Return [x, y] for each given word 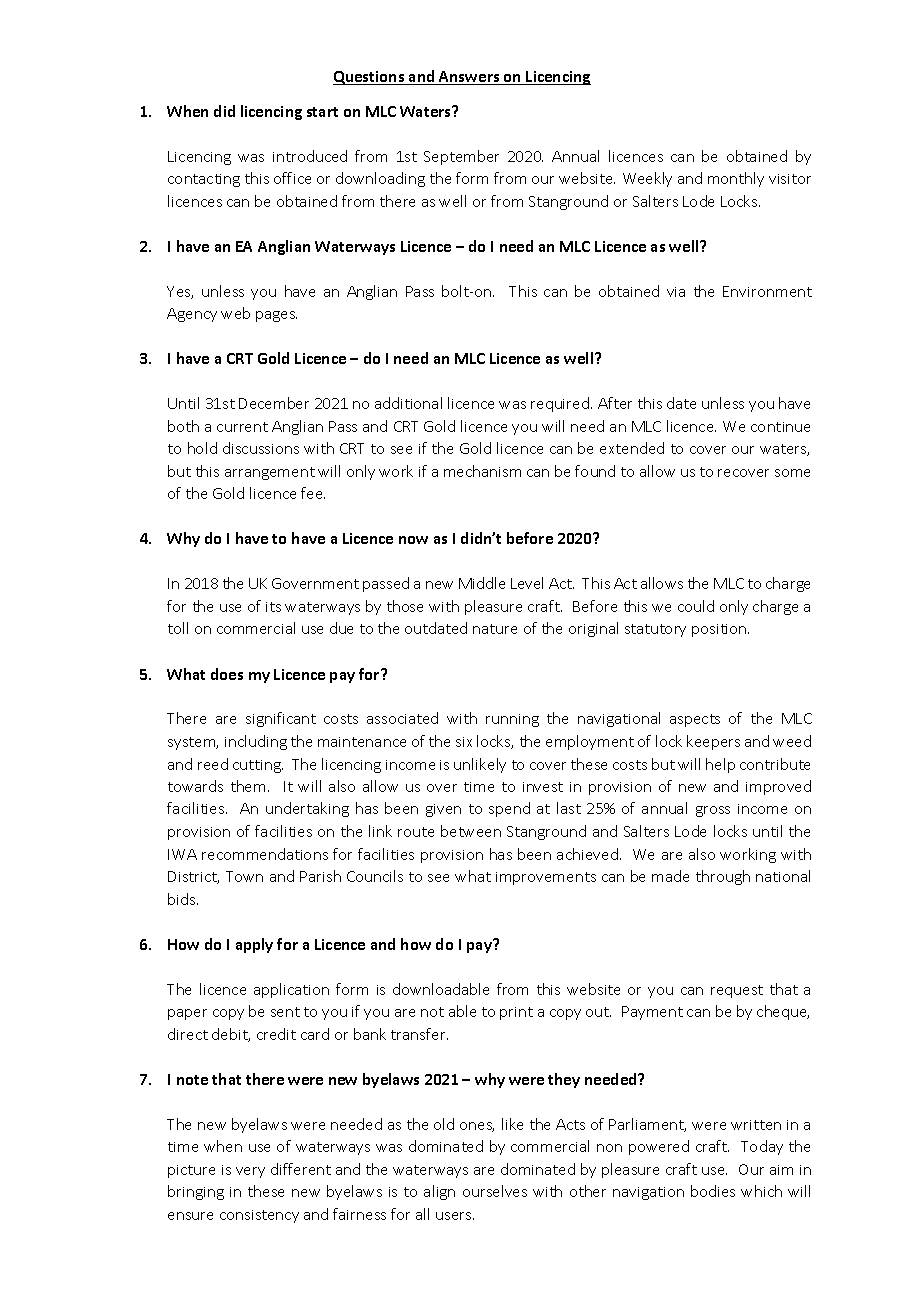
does [227, 674]
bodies [713, 1191]
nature [495, 629]
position [720, 630]
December [274, 403]
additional [408, 403]
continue [780, 427]
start [322, 112]
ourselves [495, 1191]
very [250, 1172]
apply [254, 945]
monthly [736, 179]
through [723, 877]
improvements [546, 878]
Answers [469, 78]
